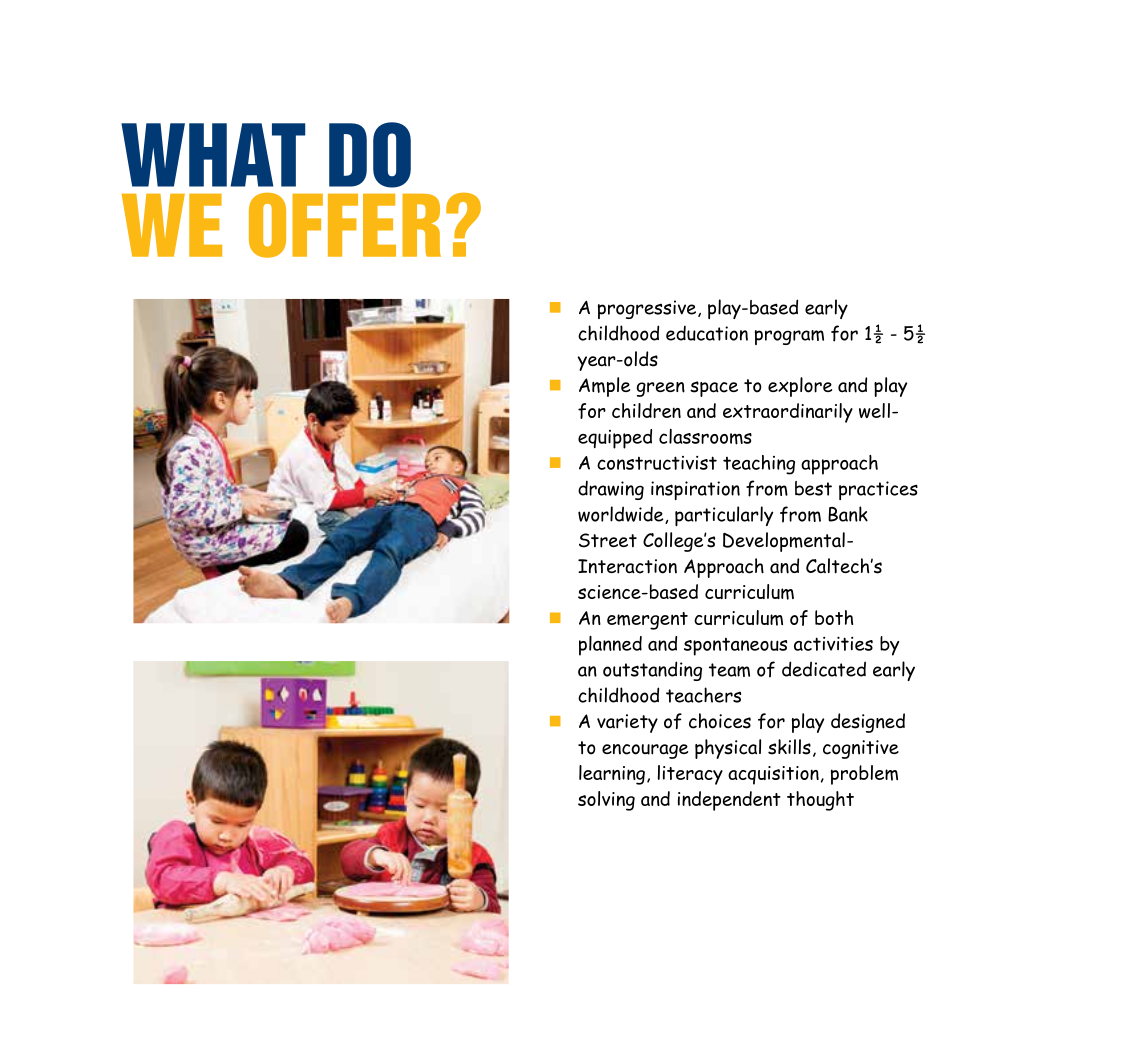  What do you see at coordinates (604, 387) in the page?
I see `Ample` at bounding box center [604, 387].
